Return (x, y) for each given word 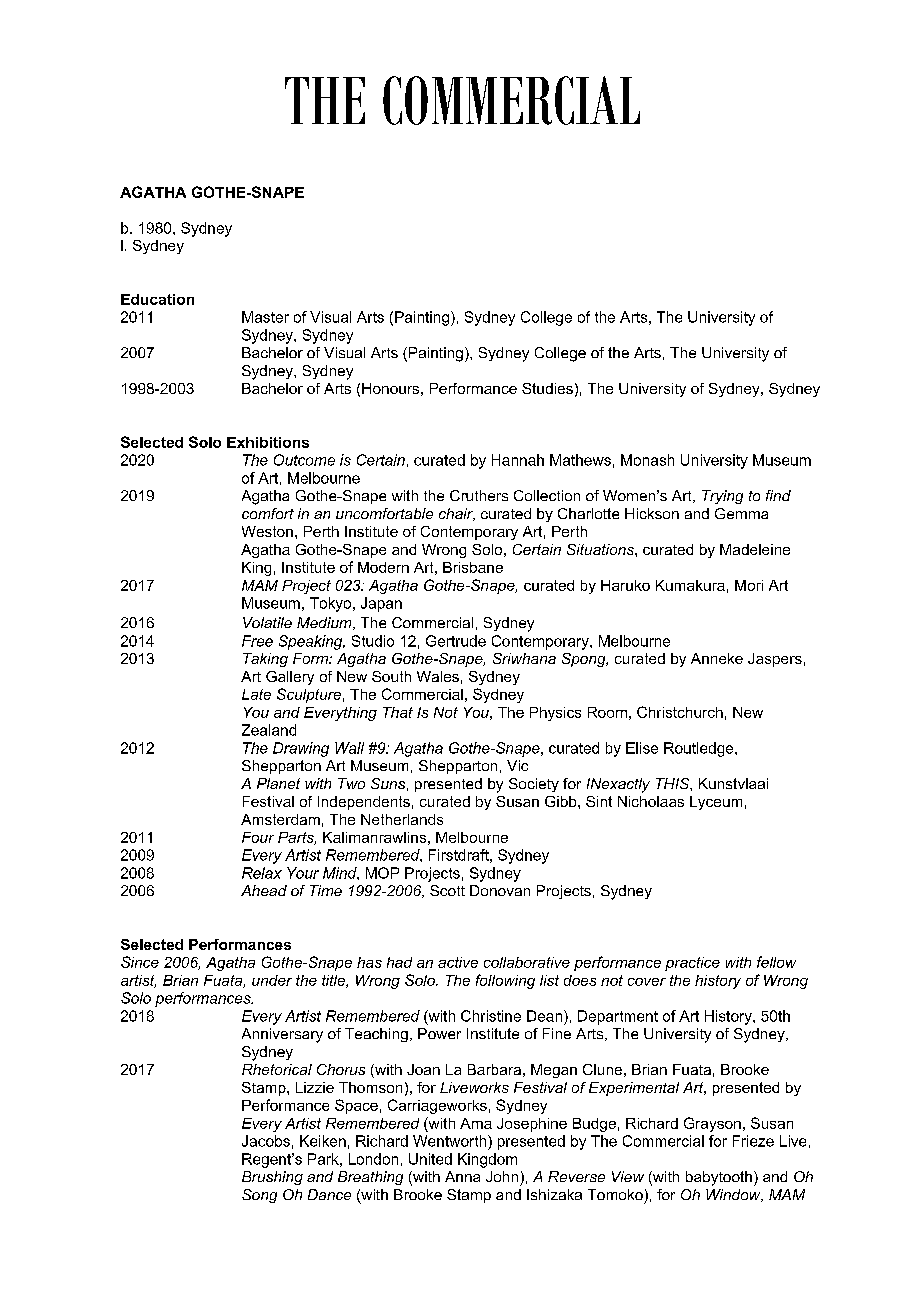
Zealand (269, 730)
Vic (517, 765)
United (430, 1159)
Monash (647, 460)
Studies (547, 388)
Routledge (700, 749)
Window (734, 1195)
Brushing (272, 1178)
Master (265, 317)
